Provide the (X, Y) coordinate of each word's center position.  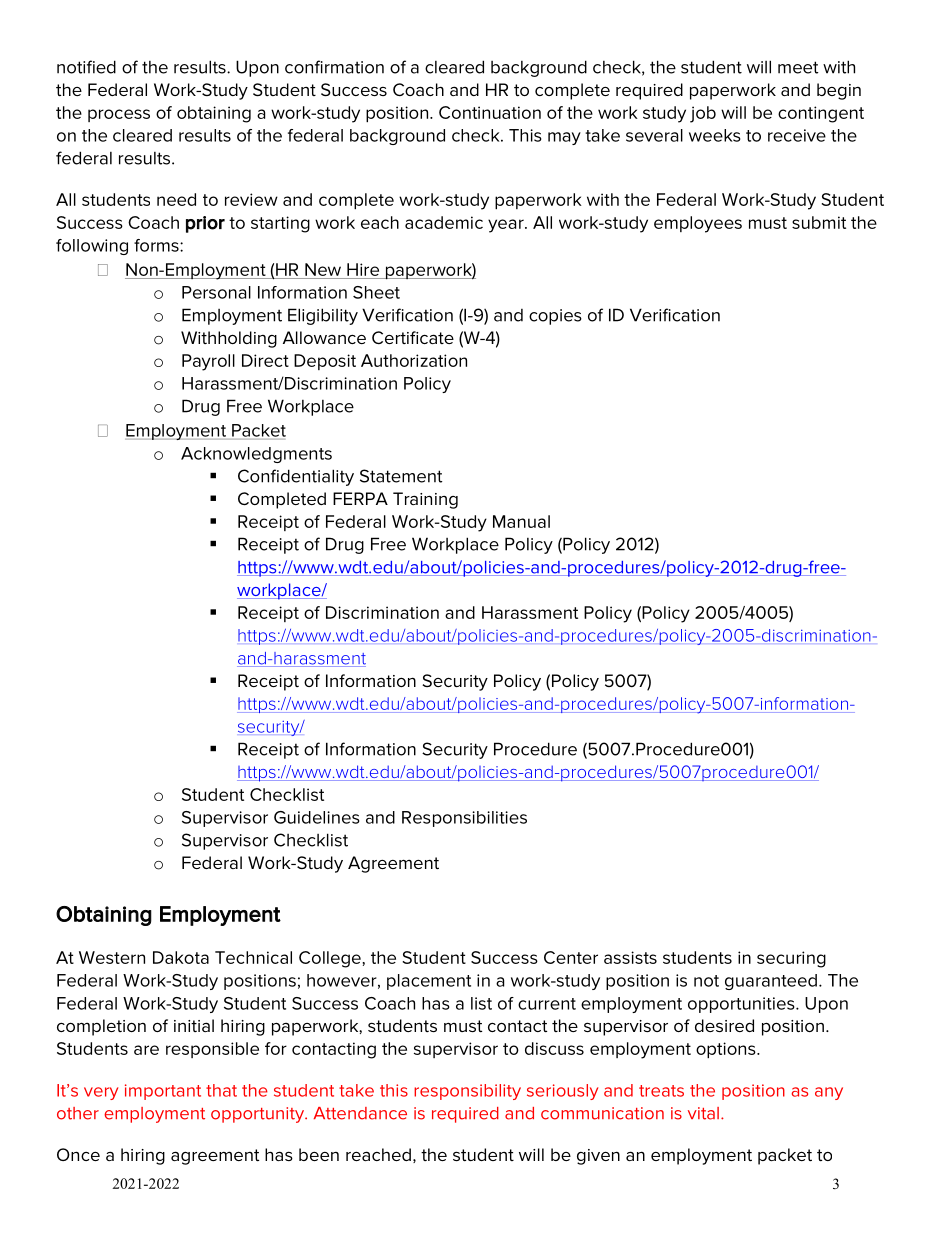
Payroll (208, 362)
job (703, 114)
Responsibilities (464, 819)
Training (425, 500)
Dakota (181, 957)
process (119, 115)
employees (698, 224)
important (163, 1092)
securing (791, 959)
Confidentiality (296, 477)
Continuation (490, 112)
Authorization (414, 360)
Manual (521, 521)
